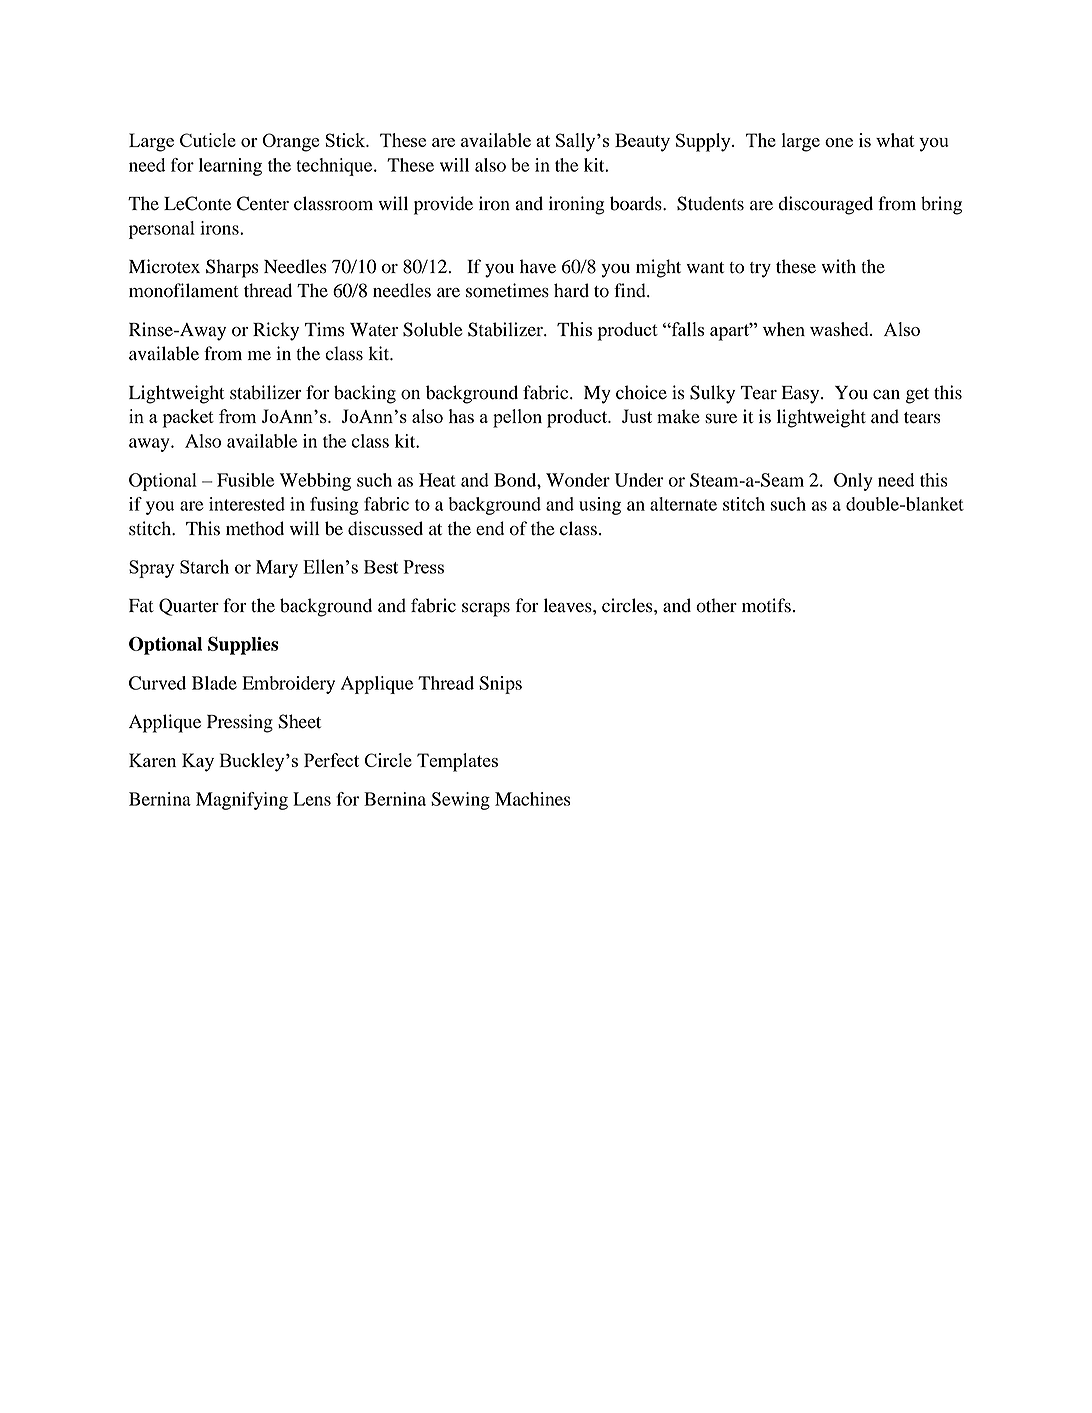 Image resolution: width=1092 pixels, height=1413 pixels. Describe the element at coordinates (766, 605) in the image. I see `motifs` at that location.
